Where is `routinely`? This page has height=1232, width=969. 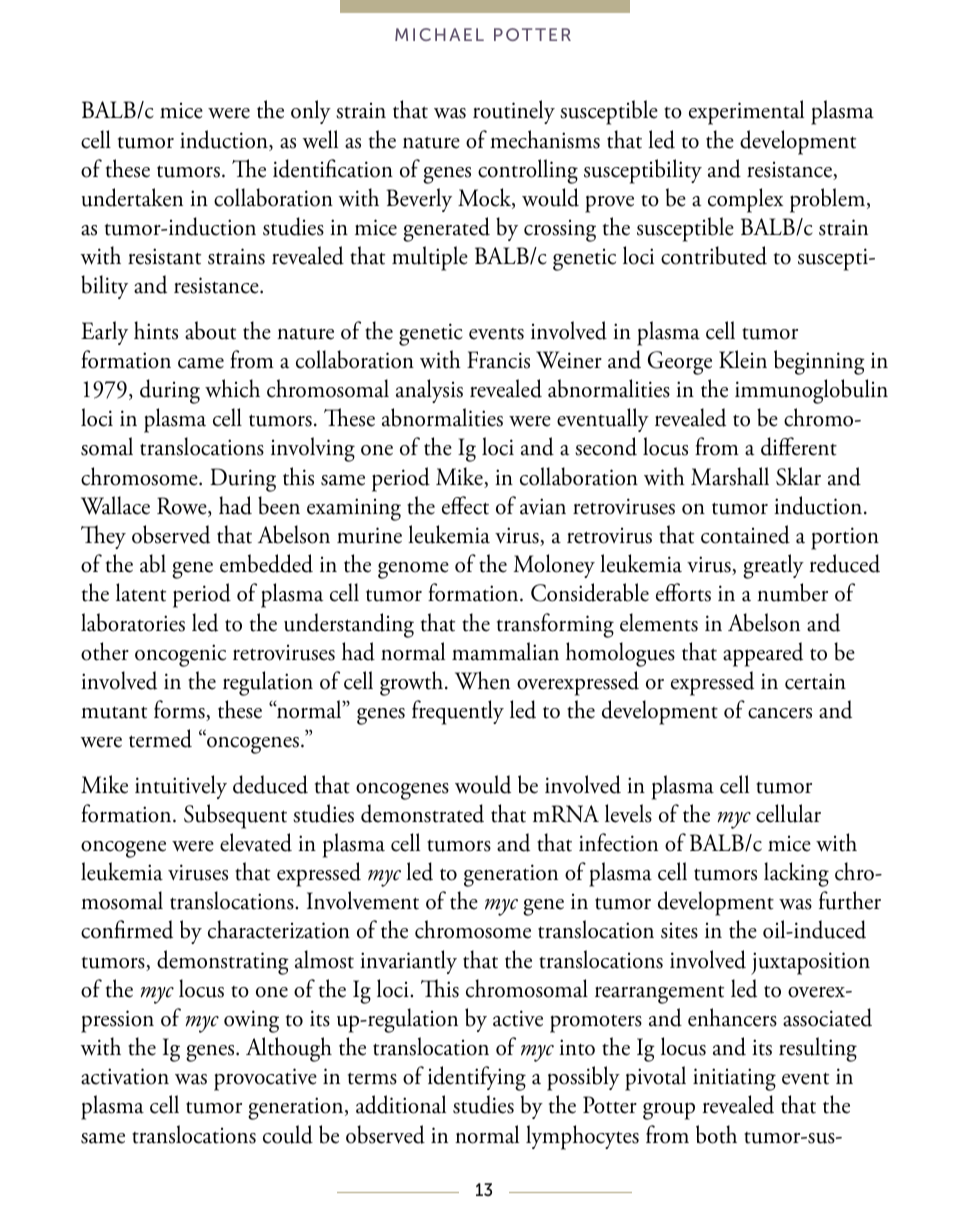
routinely is located at coordinates (514, 112).
